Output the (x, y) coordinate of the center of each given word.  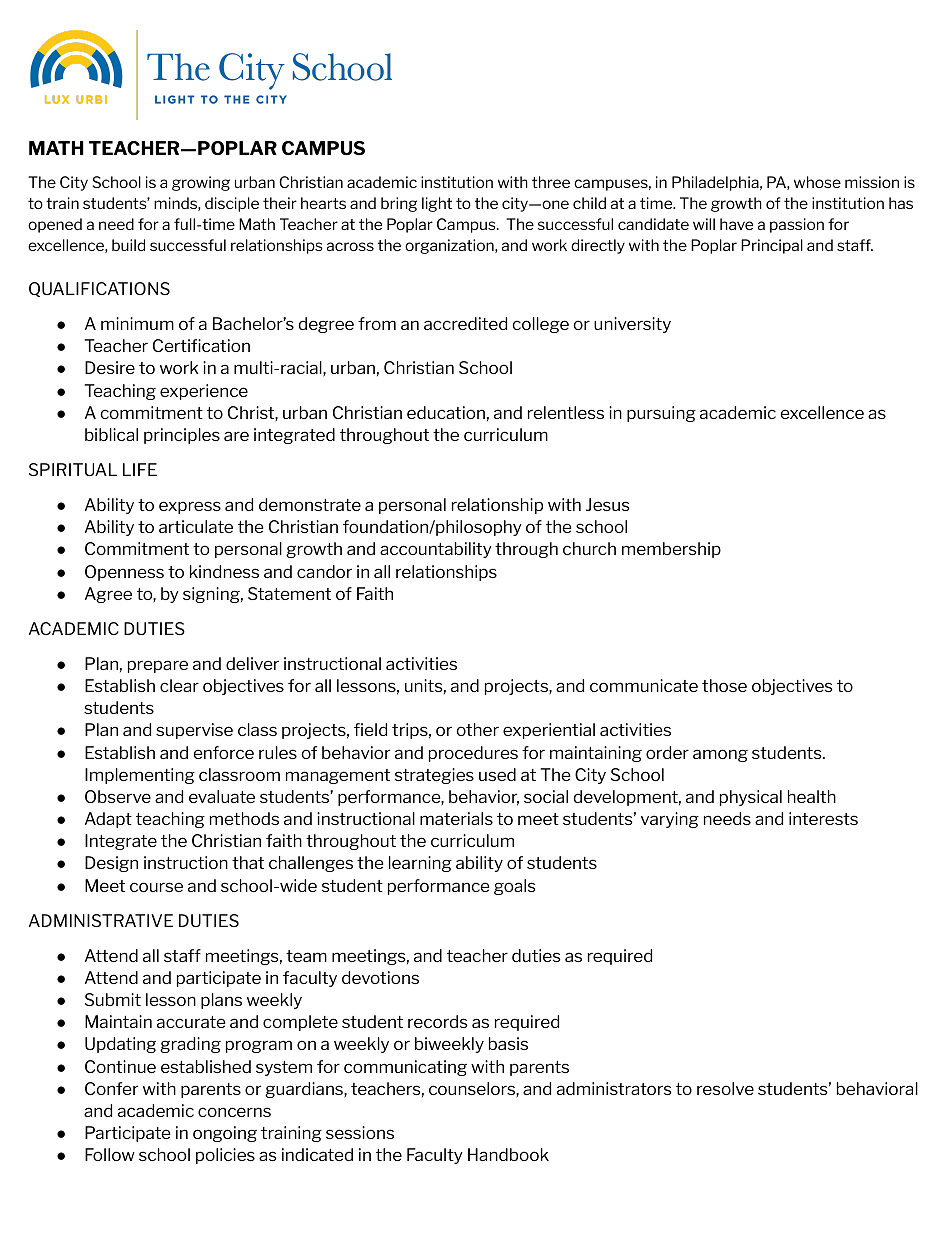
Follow (110, 1154)
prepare (158, 666)
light (437, 204)
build (128, 245)
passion (797, 225)
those (724, 685)
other (477, 729)
